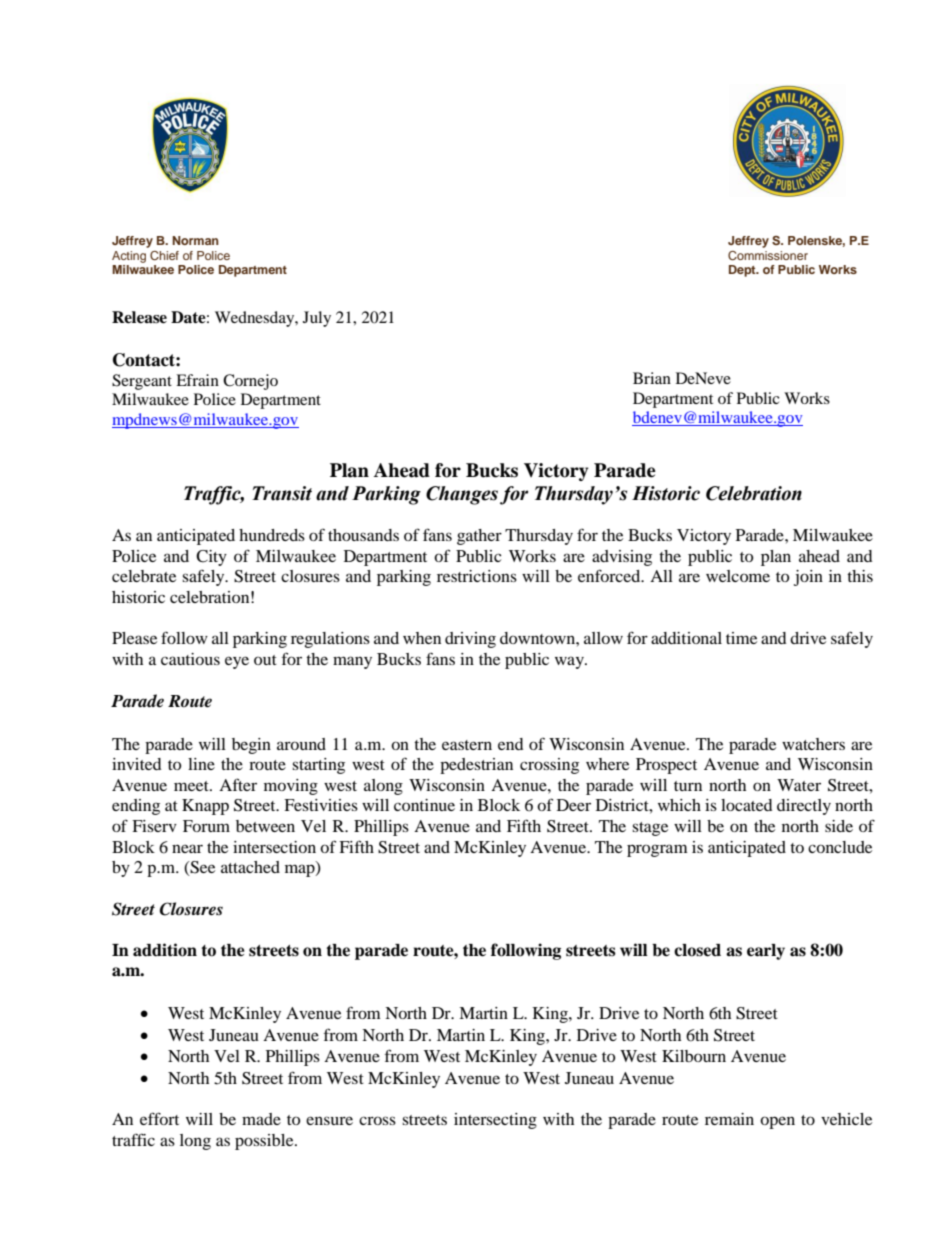  What do you see at coordinates (462, 495) in the screenshot?
I see `Changes` at bounding box center [462, 495].
